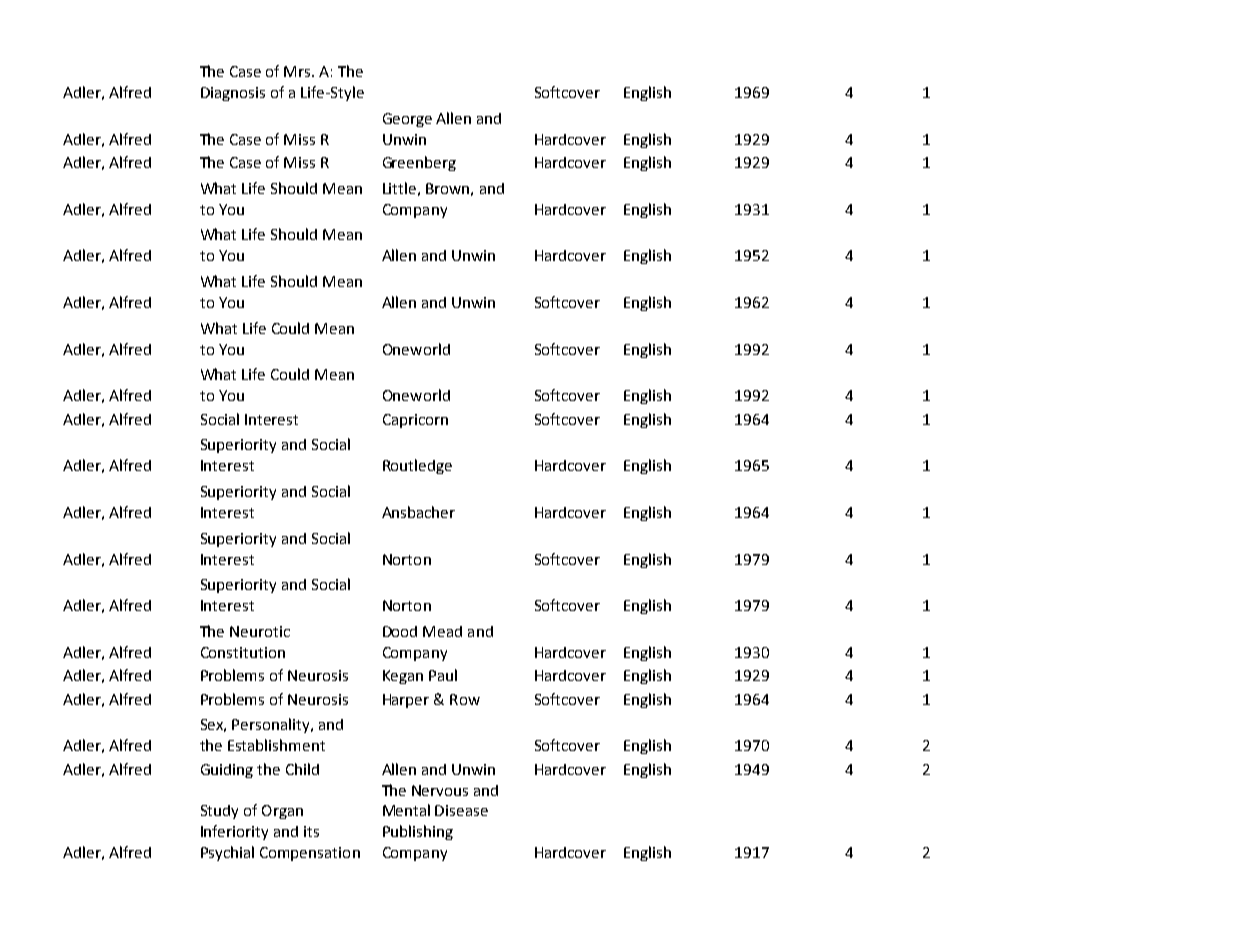  What do you see at coordinates (233, 94) in the screenshot?
I see `Diagnosis` at bounding box center [233, 94].
